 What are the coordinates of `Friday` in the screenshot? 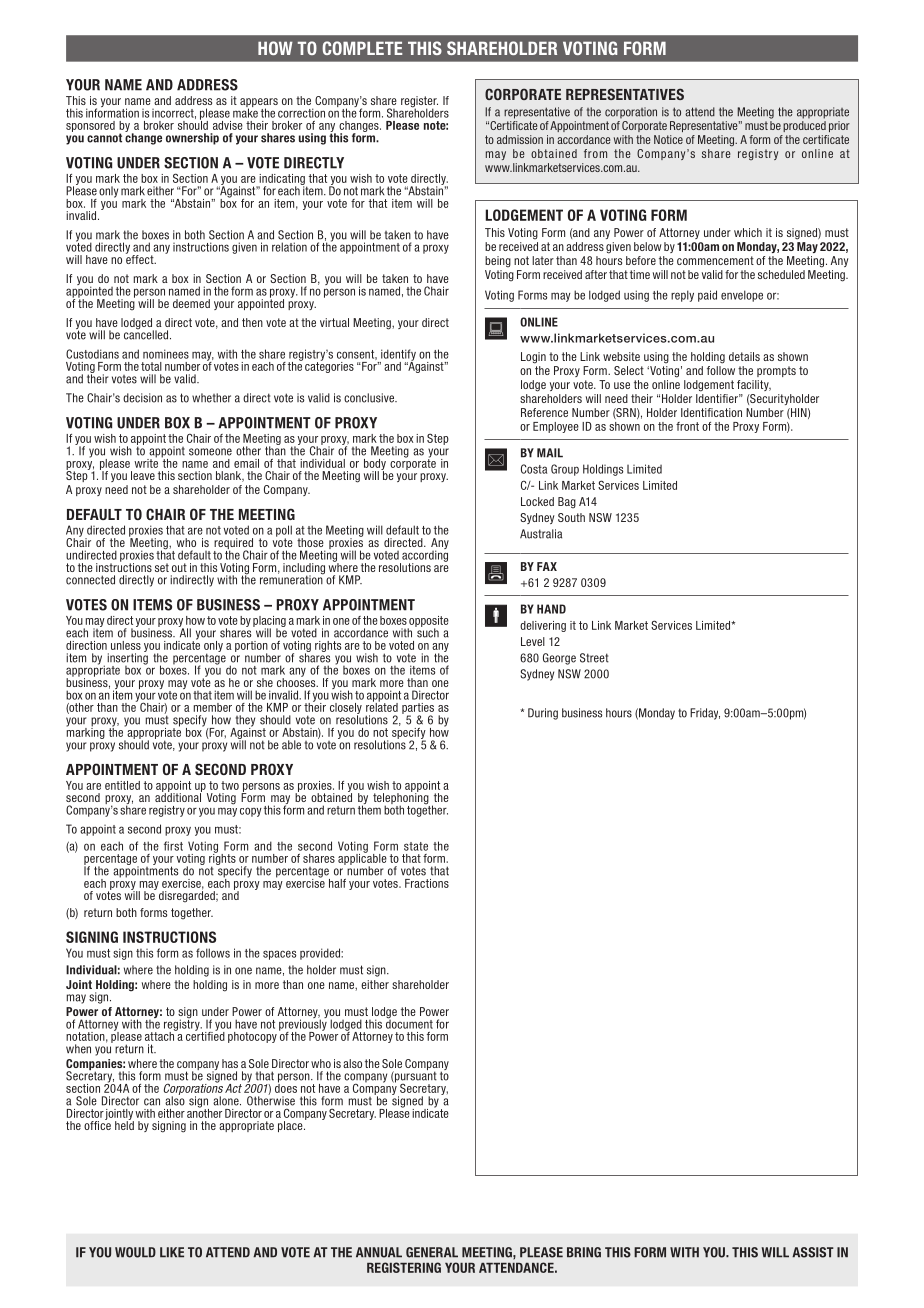 It's located at (705, 714).
